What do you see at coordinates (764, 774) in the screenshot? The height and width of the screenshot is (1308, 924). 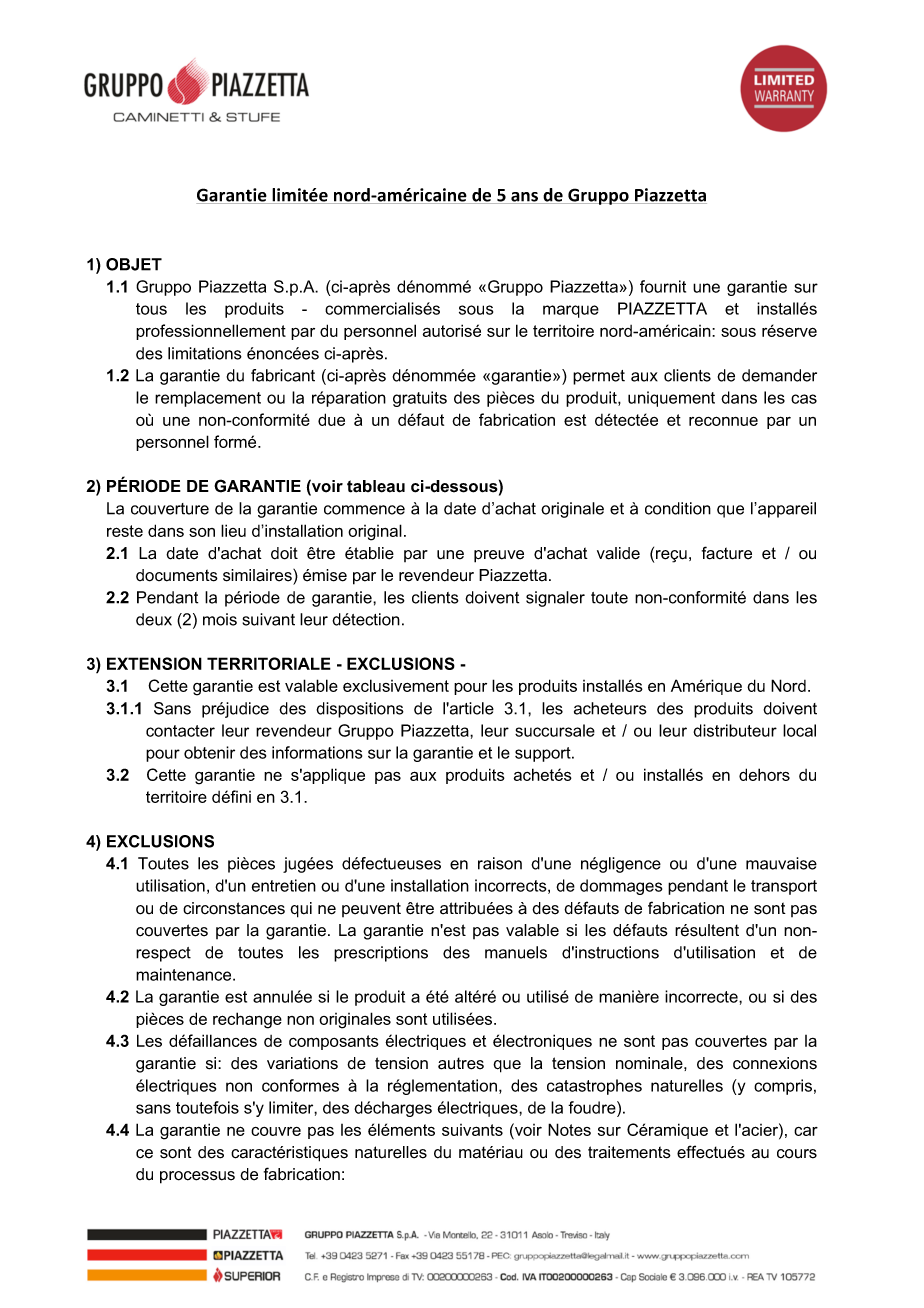 I see `dehors` at bounding box center [764, 774].
